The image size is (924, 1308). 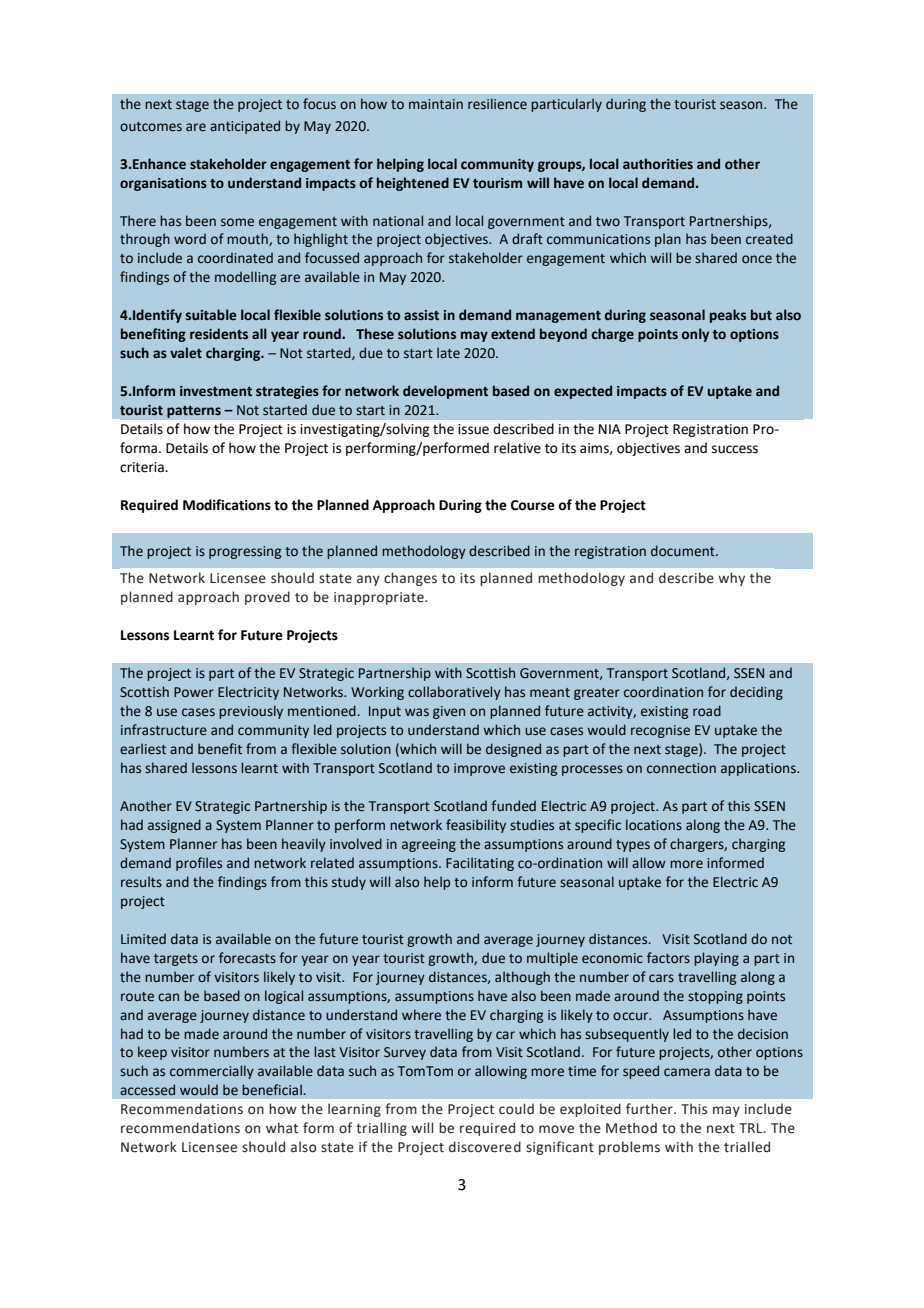 I want to click on maintain, so click(x=436, y=104).
